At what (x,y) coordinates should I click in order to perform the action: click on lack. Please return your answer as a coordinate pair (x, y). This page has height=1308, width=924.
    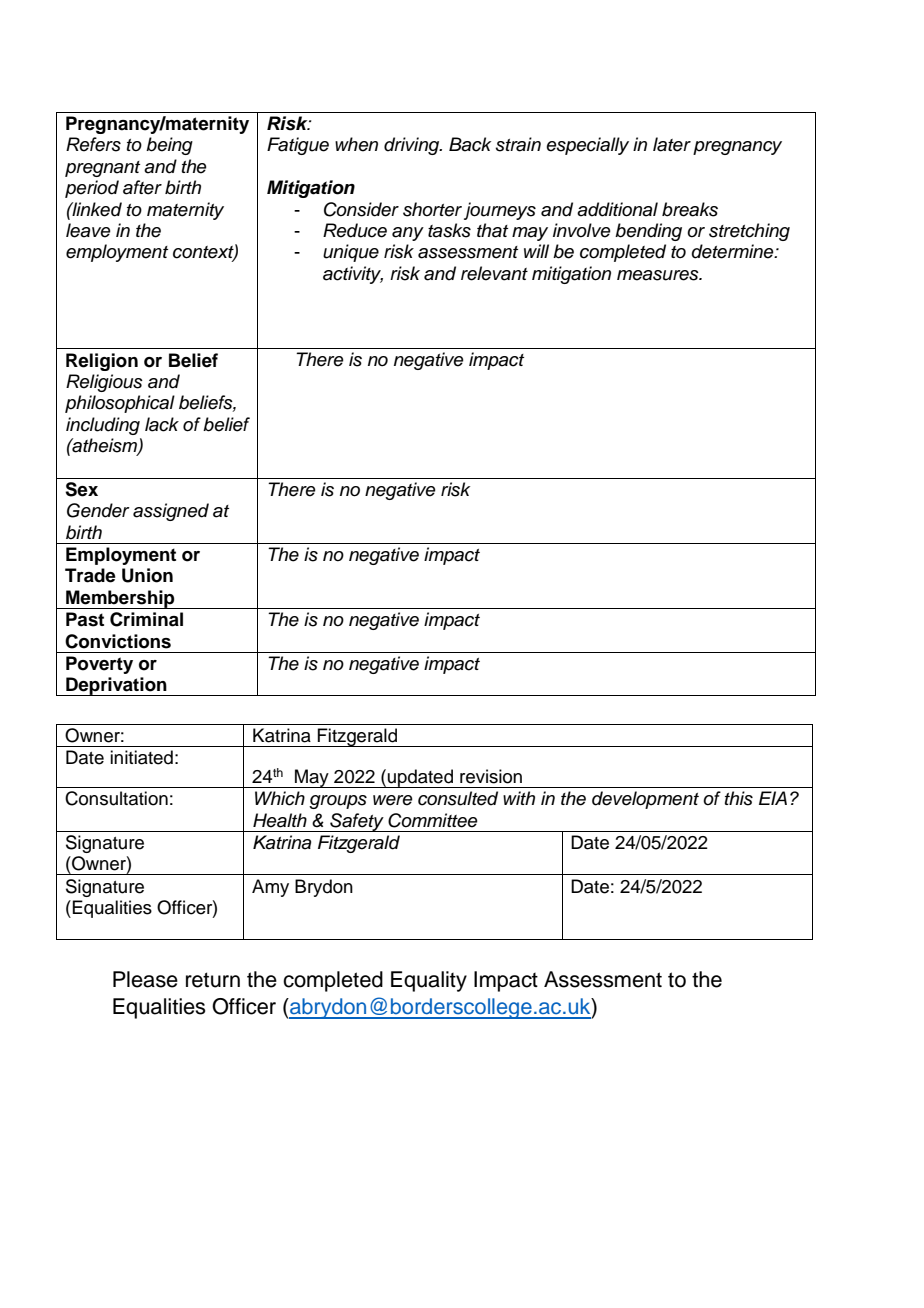
    Looking at the image, I should click on (162, 424).
